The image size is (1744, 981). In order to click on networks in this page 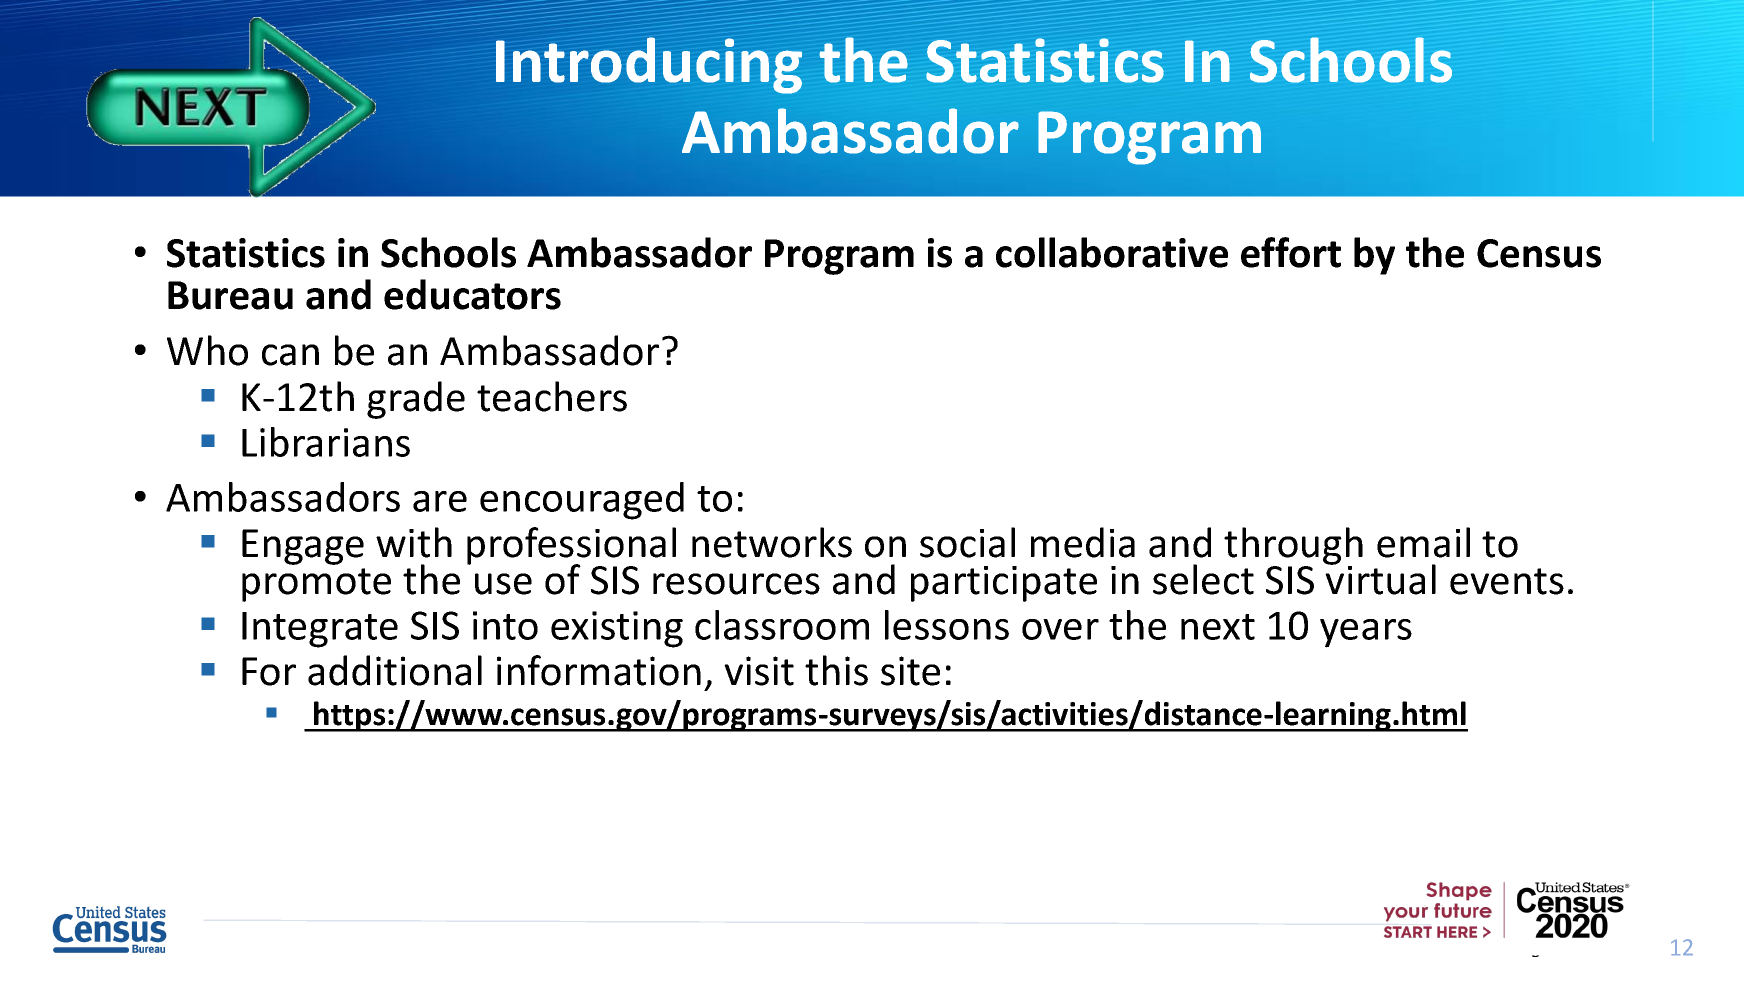, I will do `click(772, 542)`.
